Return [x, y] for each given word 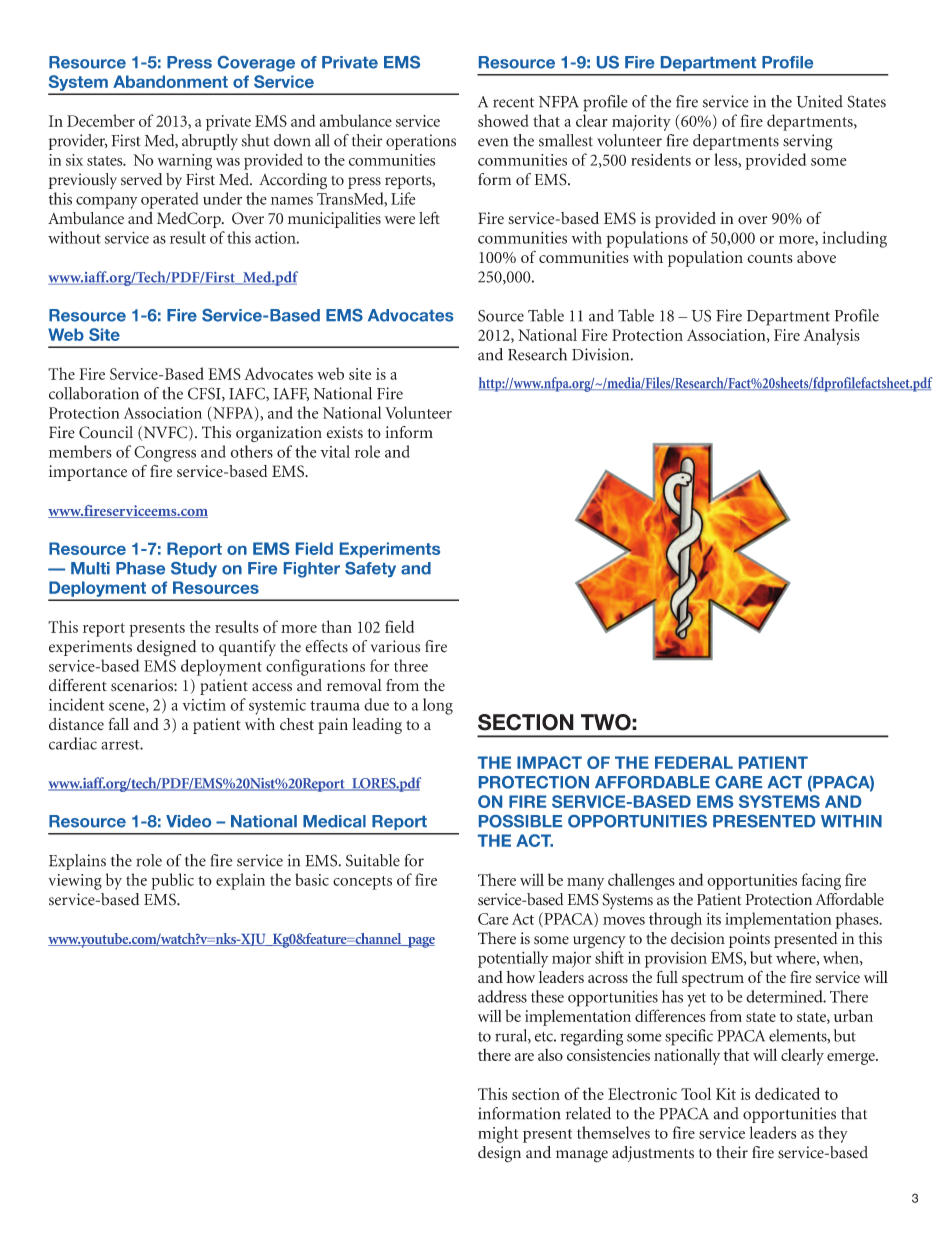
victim [204, 705]
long [438, 706]
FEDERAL [694, 762]
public [172, 881]
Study [194, 569]
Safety [370, 569]
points [749, 940]
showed [503, 120]
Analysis [831, 336]
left [429, 218]
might [498, 1134]
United [819, 101]
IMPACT [549, 762]
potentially [513, 959]
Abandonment [170, 81]
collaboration [94, 393]
